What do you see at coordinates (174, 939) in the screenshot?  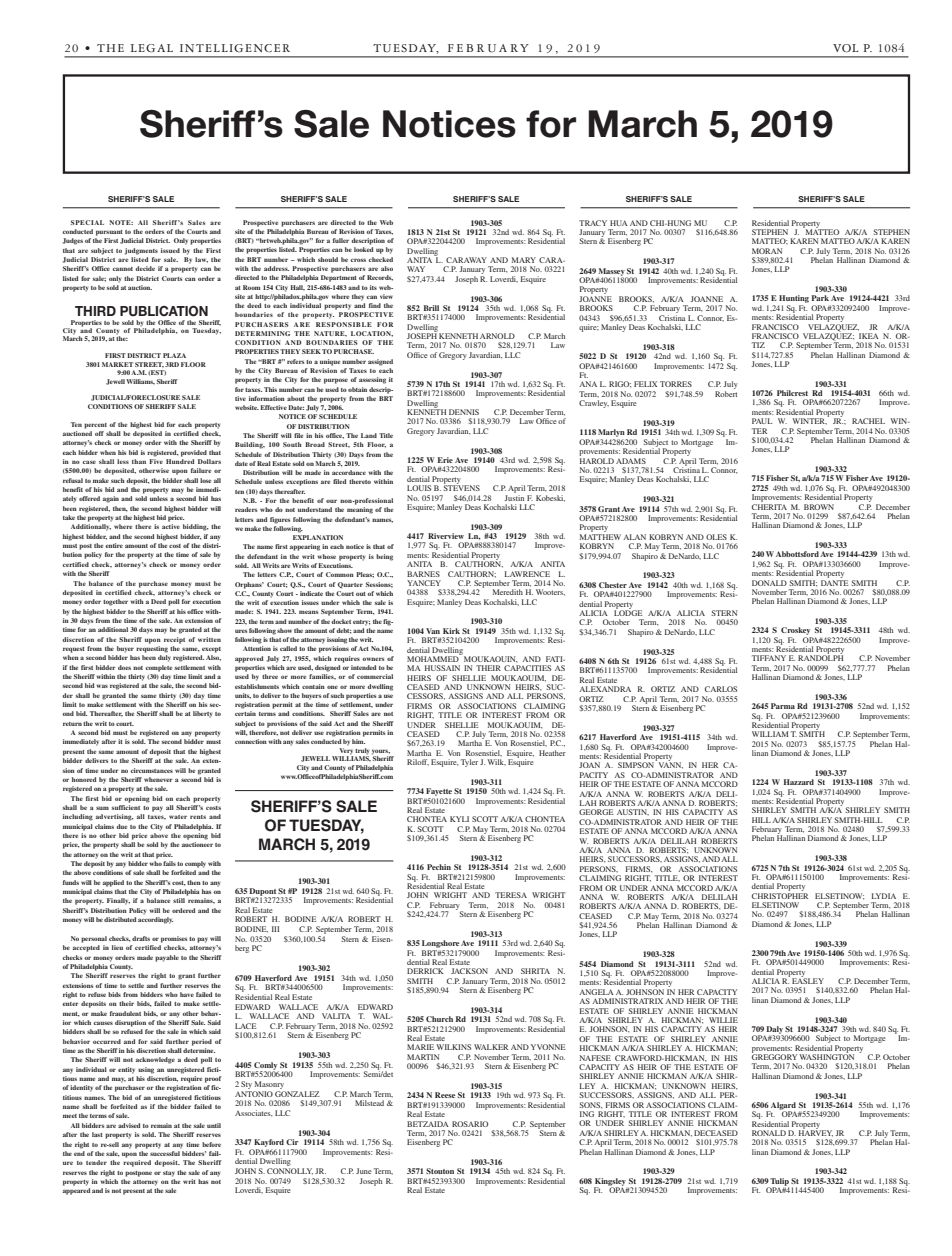 I see `promises` at bounding box center [174, 939].
